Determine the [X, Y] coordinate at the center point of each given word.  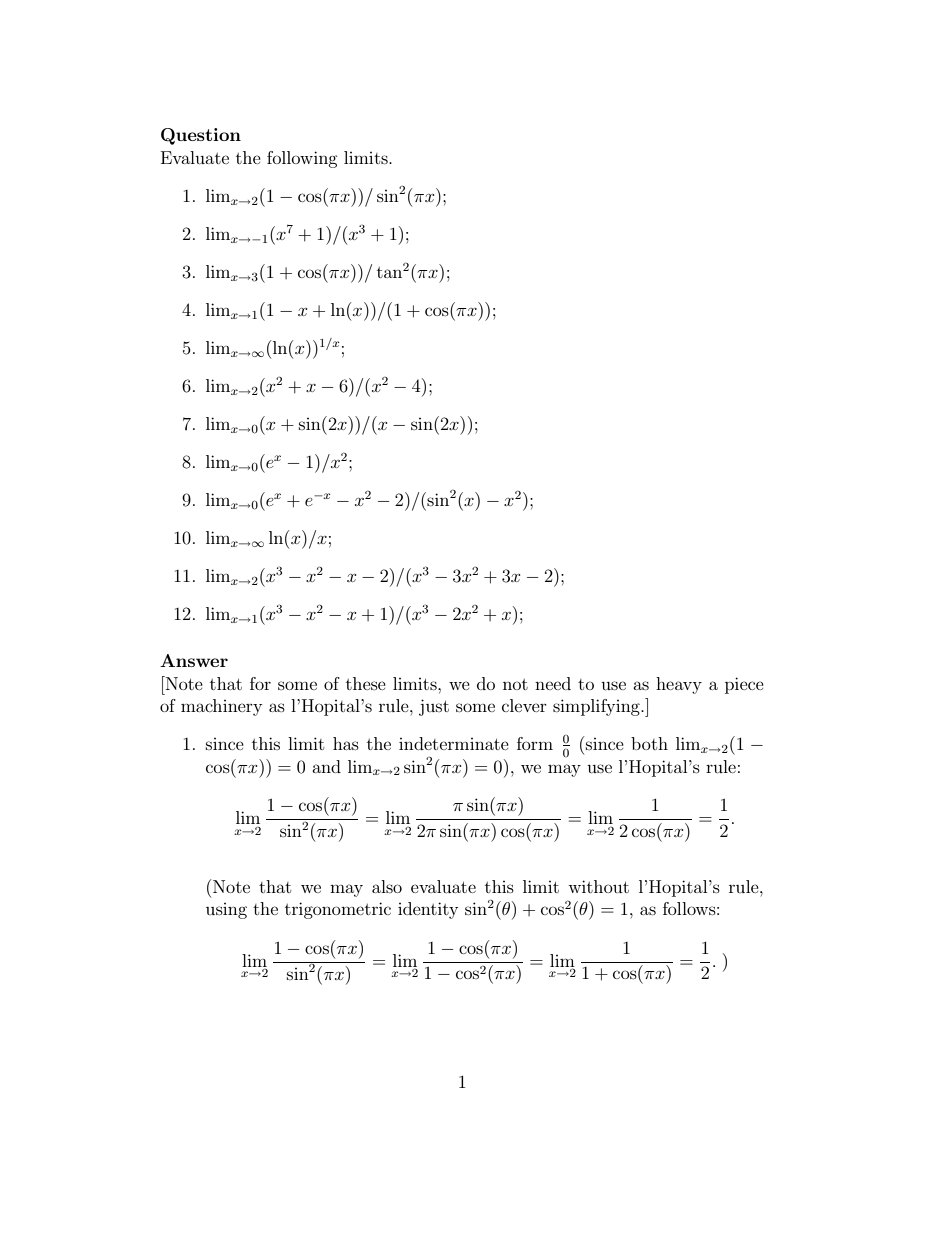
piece [744, 685]
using [226, 911]
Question [201, 136]
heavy [679, 685]
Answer [194, 660]
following [302, 159]
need [553, 683]
